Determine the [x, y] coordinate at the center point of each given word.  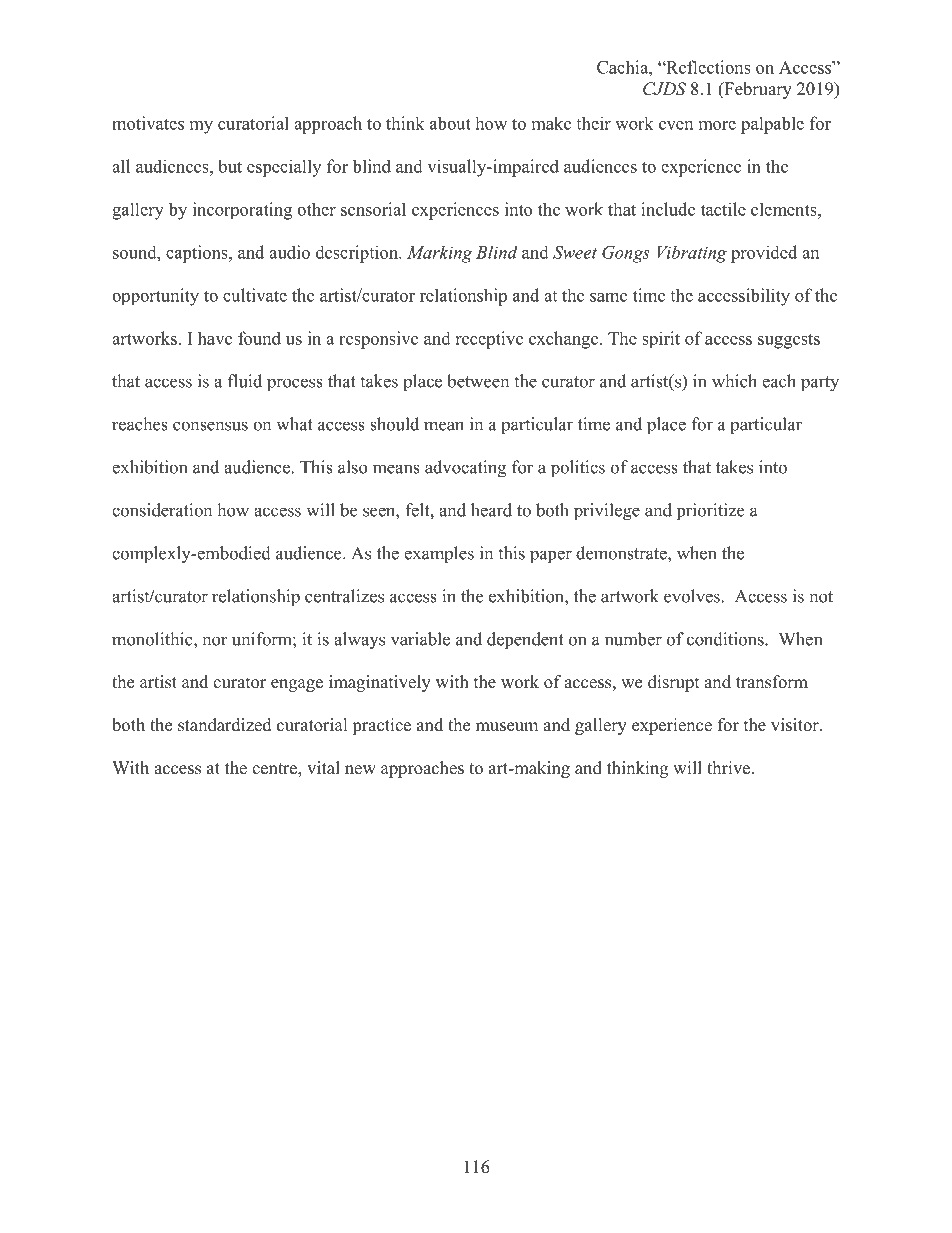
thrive [730, 768]
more [717, 125]
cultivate [255, 295]
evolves [692, 596]
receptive [489, 340]
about [450, 123]
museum [507, 727]
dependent [525, 641]
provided [764, 254]
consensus [210, 426]
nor [215, 641]
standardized [225, 725]
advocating [465, 469]
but [230, 166]
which [734, 381]
